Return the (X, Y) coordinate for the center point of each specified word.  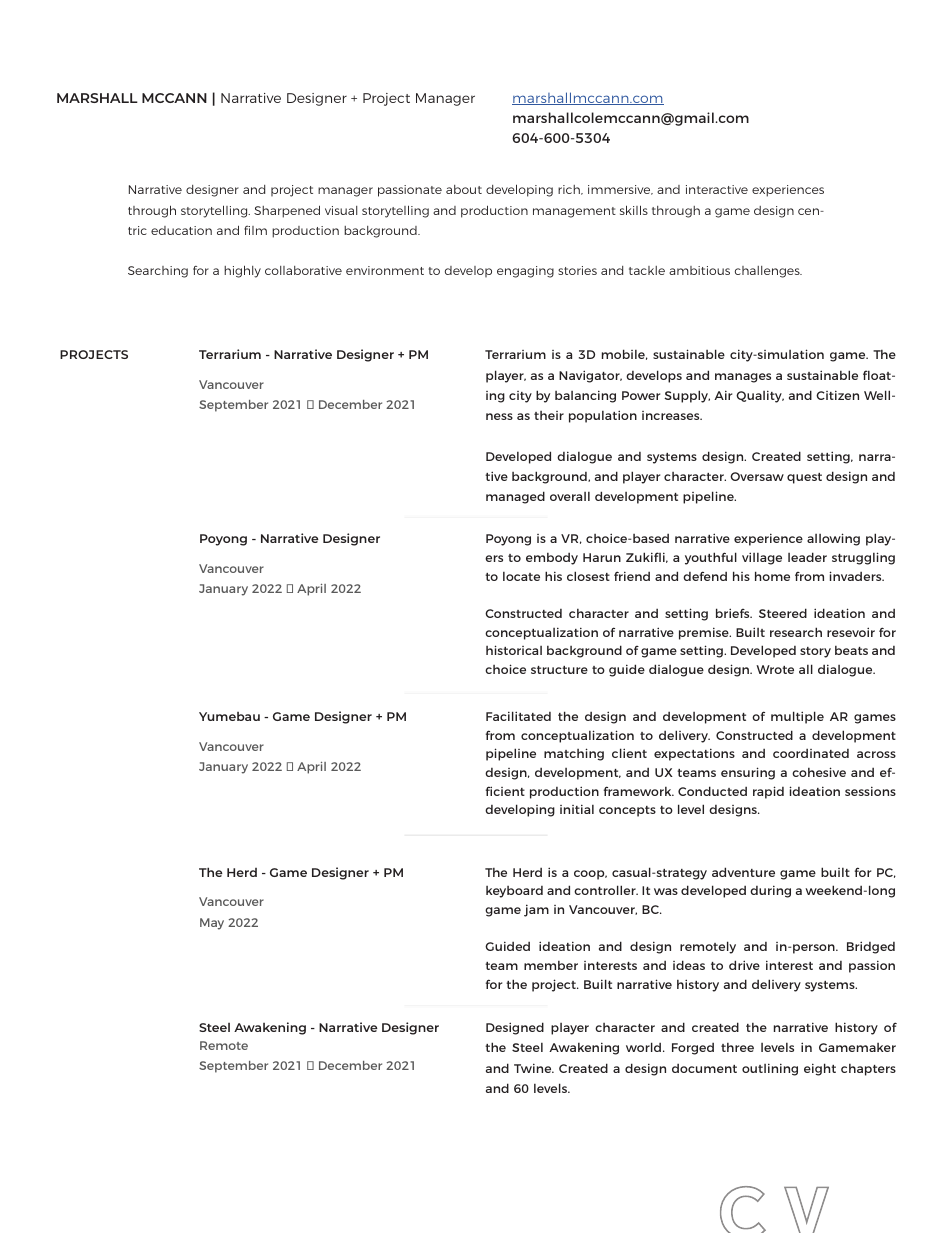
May (212, 924)
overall (570, 496)
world (645, 1047)
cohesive (819, 772)
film (255, 230)
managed (515, 497)
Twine (534, 1068)
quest (804, 478)
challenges (768, 272)
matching (574, 754)
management (574, 212)
